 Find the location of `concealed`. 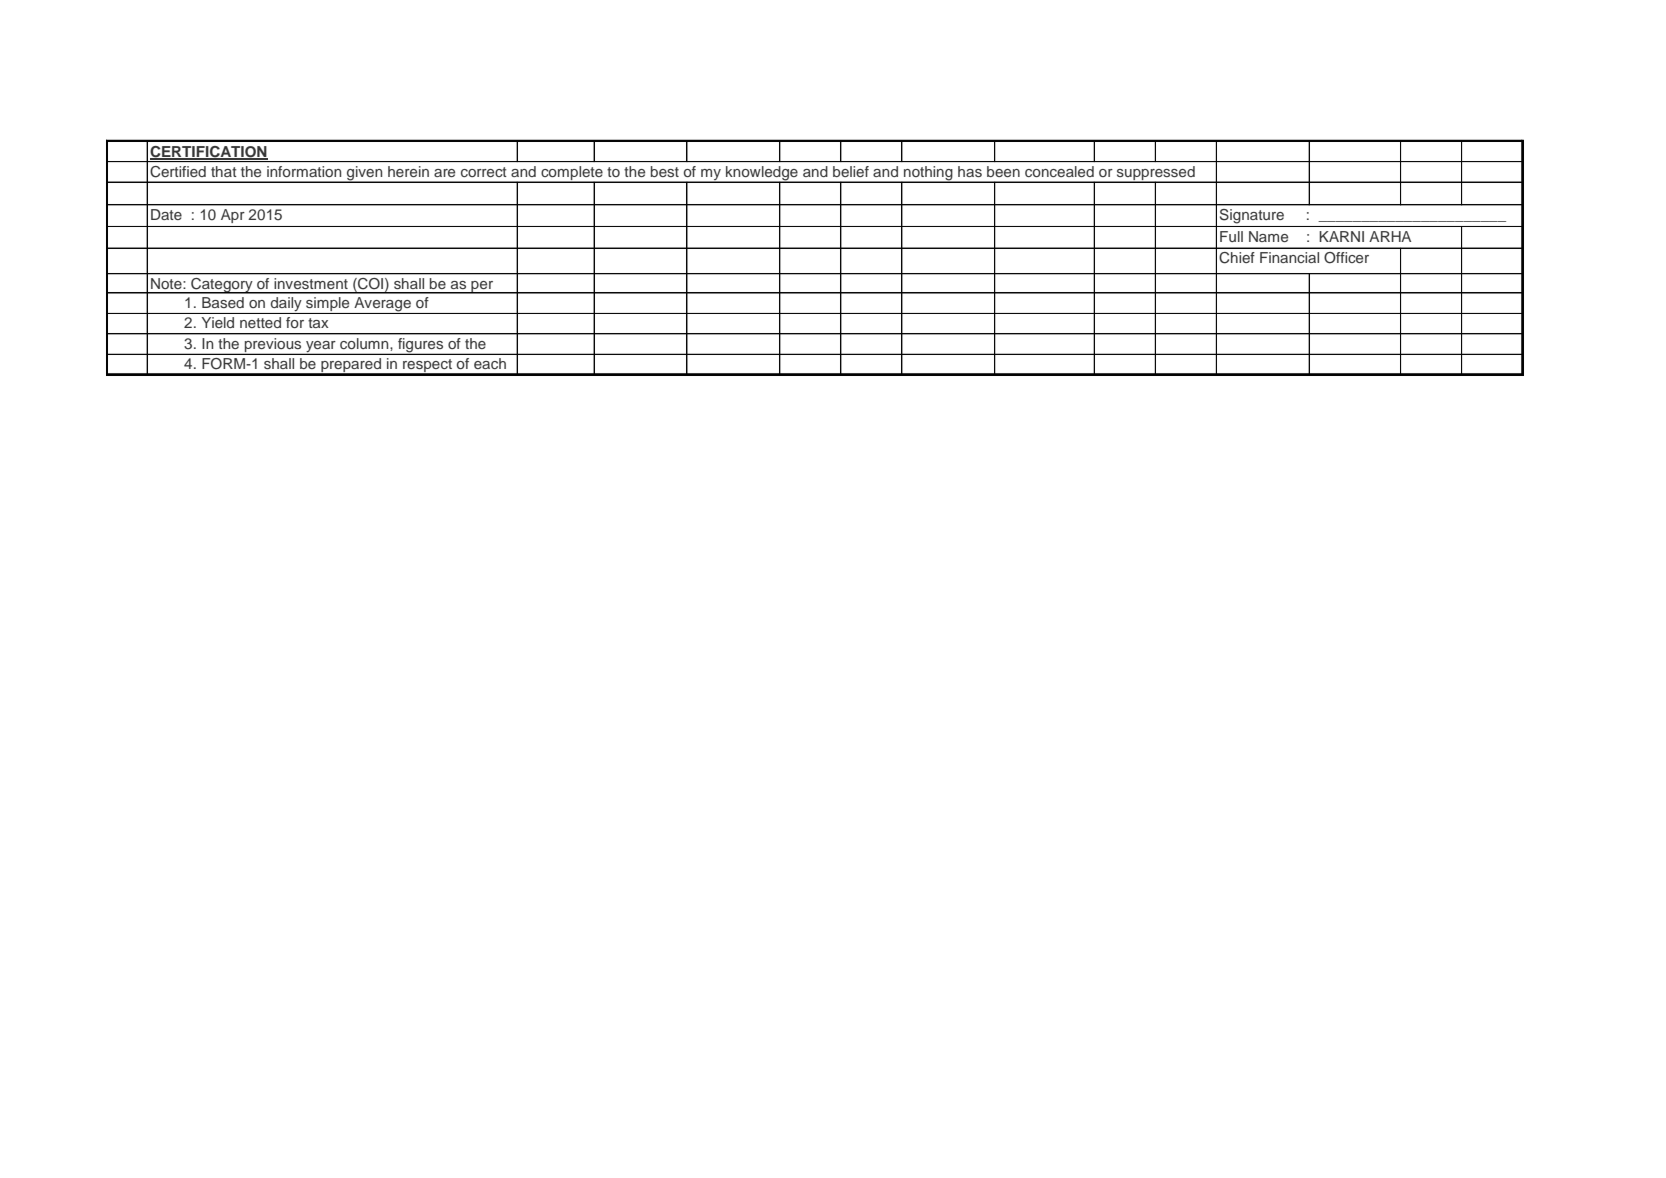

concealed is located at coordinates (1059, 171).
